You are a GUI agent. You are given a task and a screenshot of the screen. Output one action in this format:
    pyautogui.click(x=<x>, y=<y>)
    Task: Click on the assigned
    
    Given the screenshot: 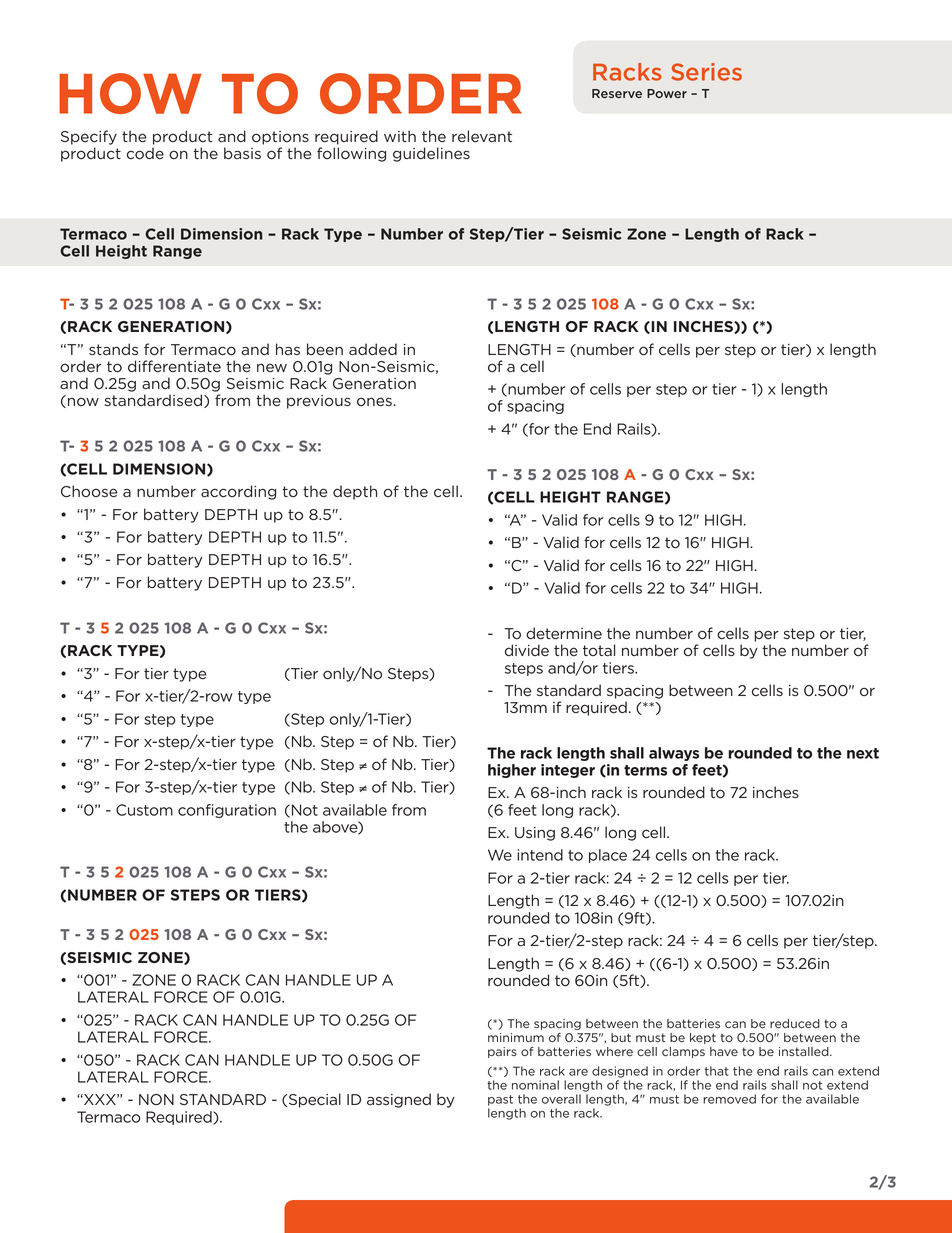 What is the action you would take?
    pyautogui.click(x=399, y=1100)
